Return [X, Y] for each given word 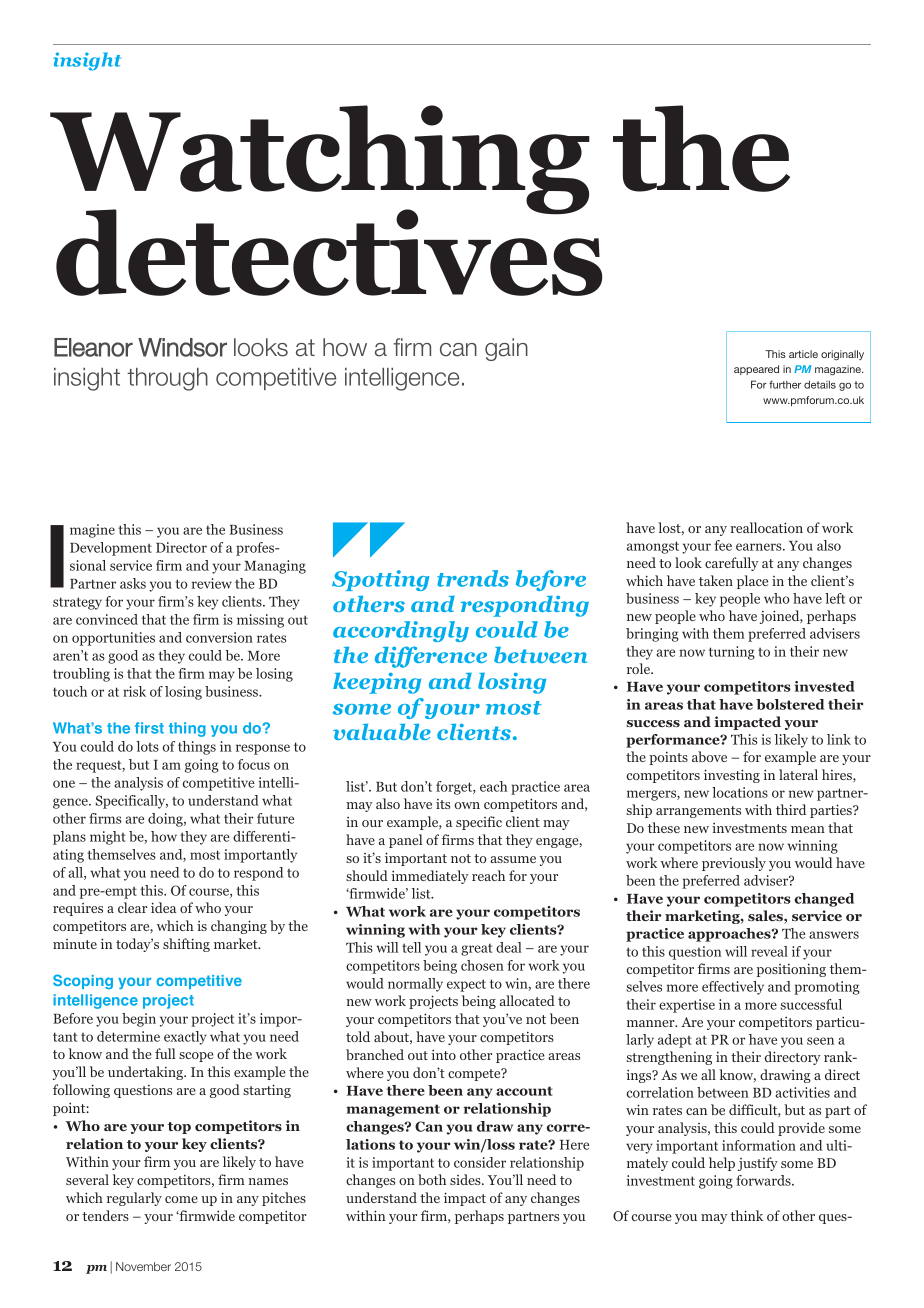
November [143, 1266]
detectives [329, 251]
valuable [382, 732]
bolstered [790, 704]
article [803, 354]
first [149, 728]
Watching [320, 161]
